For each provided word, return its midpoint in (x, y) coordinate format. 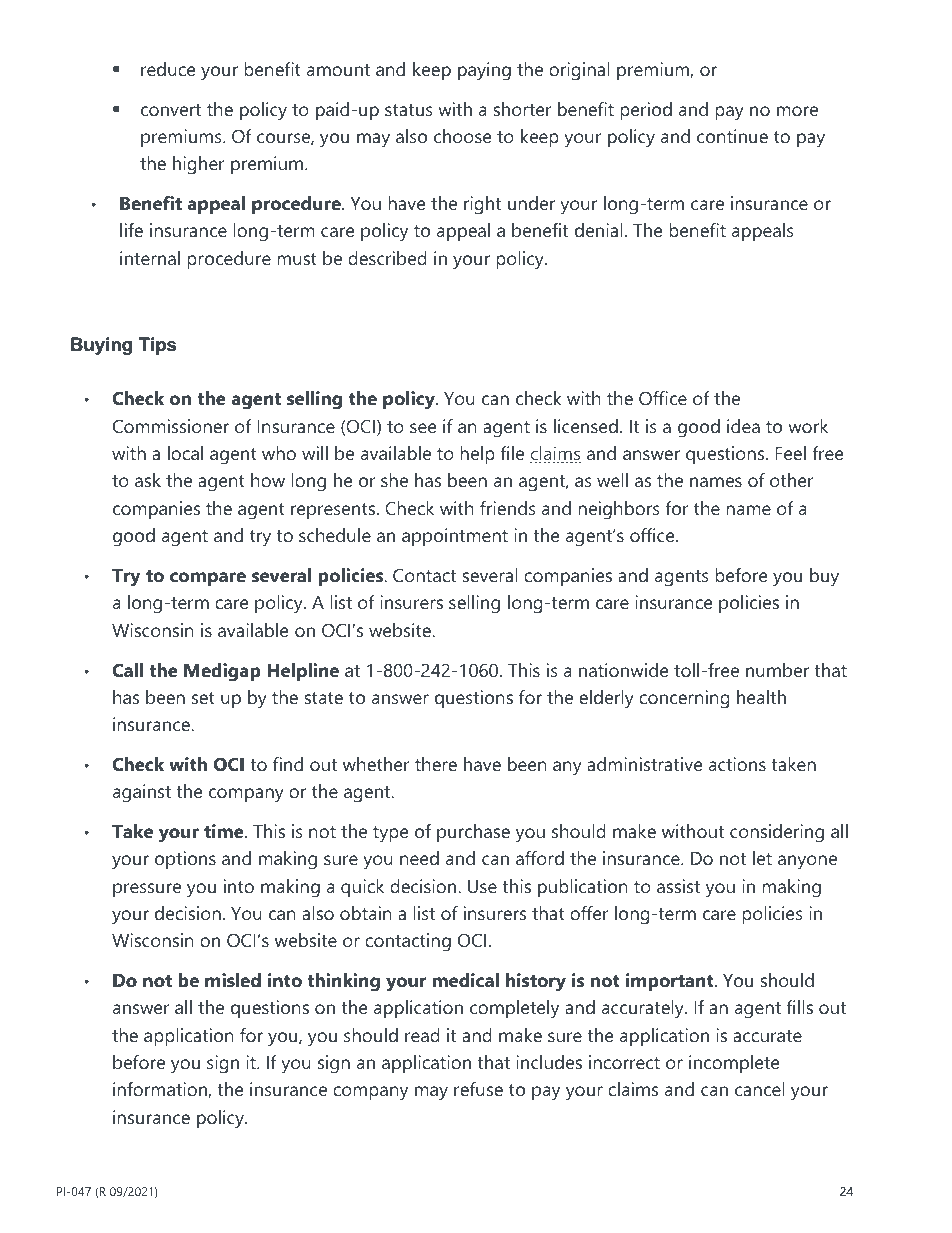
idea (743, 426)
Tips (157, 346)
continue (732, 136)
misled (233, 980)
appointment (455, 537)
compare (208, 579)
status (409, 110)
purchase (473, 833)
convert (171, 110)
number (777, 670)
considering (777, 833)
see (423, 428)
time (225, 831)
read (422, 1035)
